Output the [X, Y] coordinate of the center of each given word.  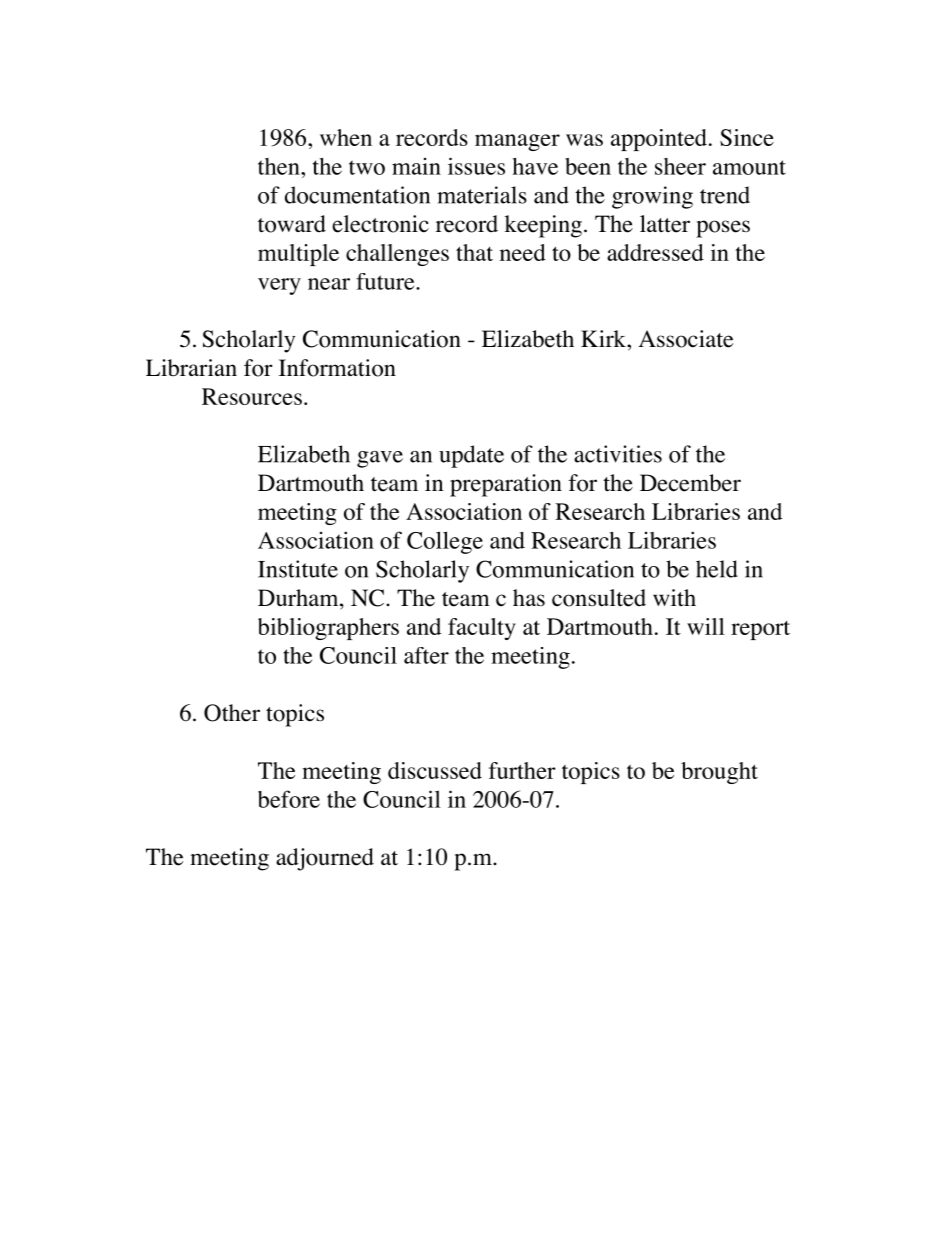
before [289, 799]
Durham [299, 597]
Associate [685, 339]
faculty [482, 629]
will [706, 626]
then [280, 166]
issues [476, 166]
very [279, 286]
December [690, 483]
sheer [680, 166]
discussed [435, 770]
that [474, 252]
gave [380, 459]
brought [719, 773]
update [471, 456]
